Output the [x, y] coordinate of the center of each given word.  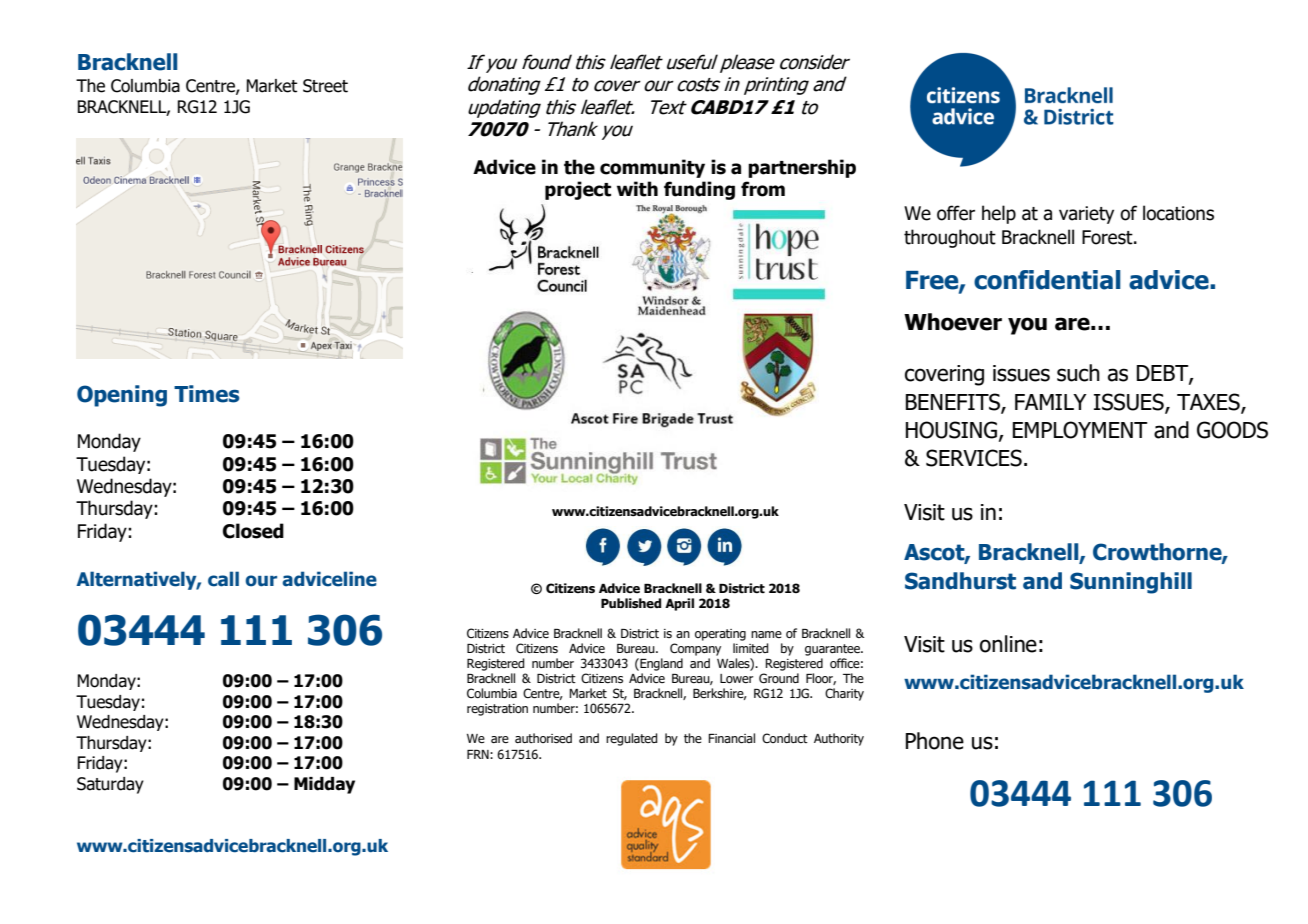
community [652, 168]
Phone [935, 741]
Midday [324, 785]
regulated [632, 739]
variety [1086, 215]
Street [325, 86]
